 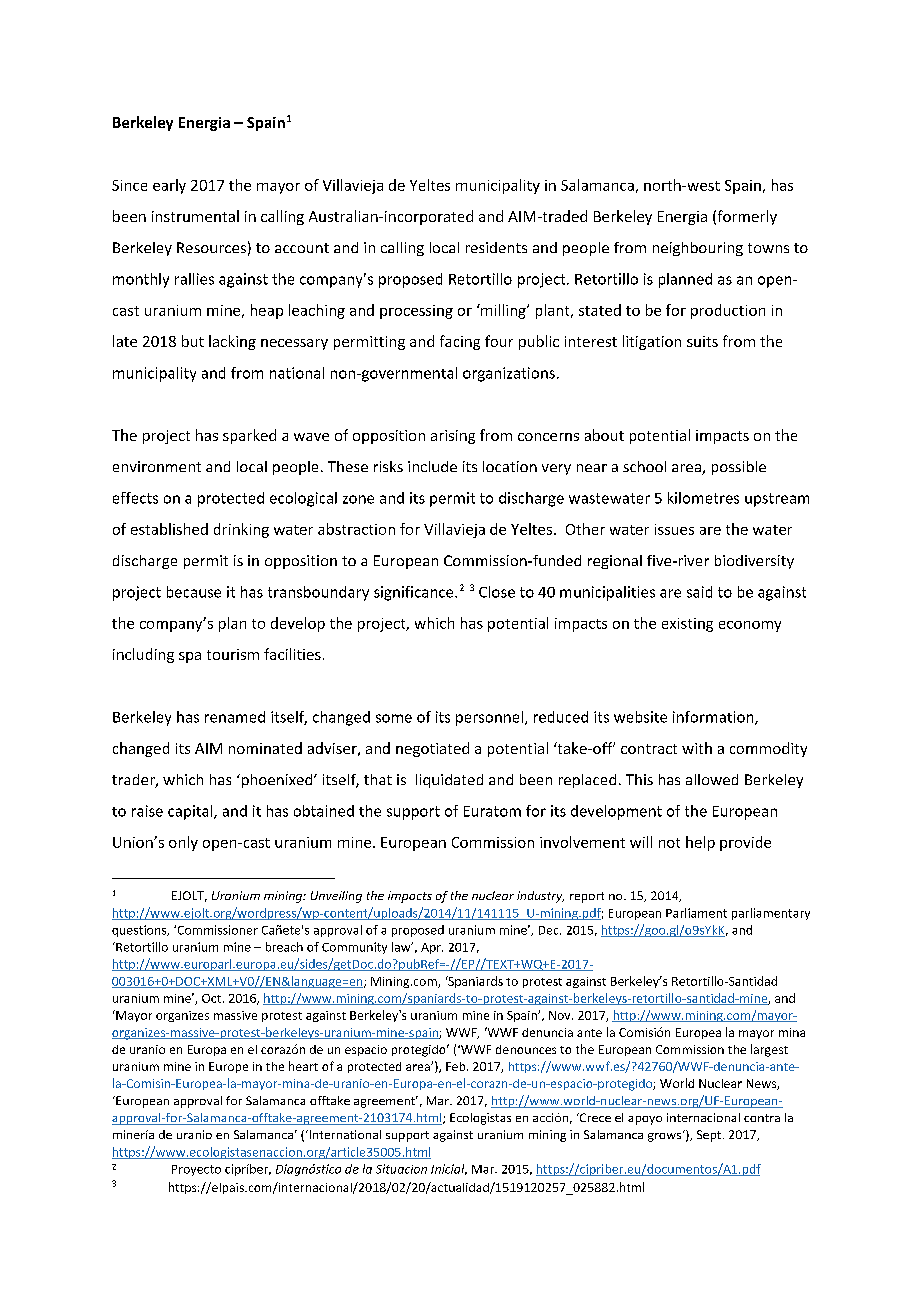 I want to click on kilometres, so click(x=703, y=498).
